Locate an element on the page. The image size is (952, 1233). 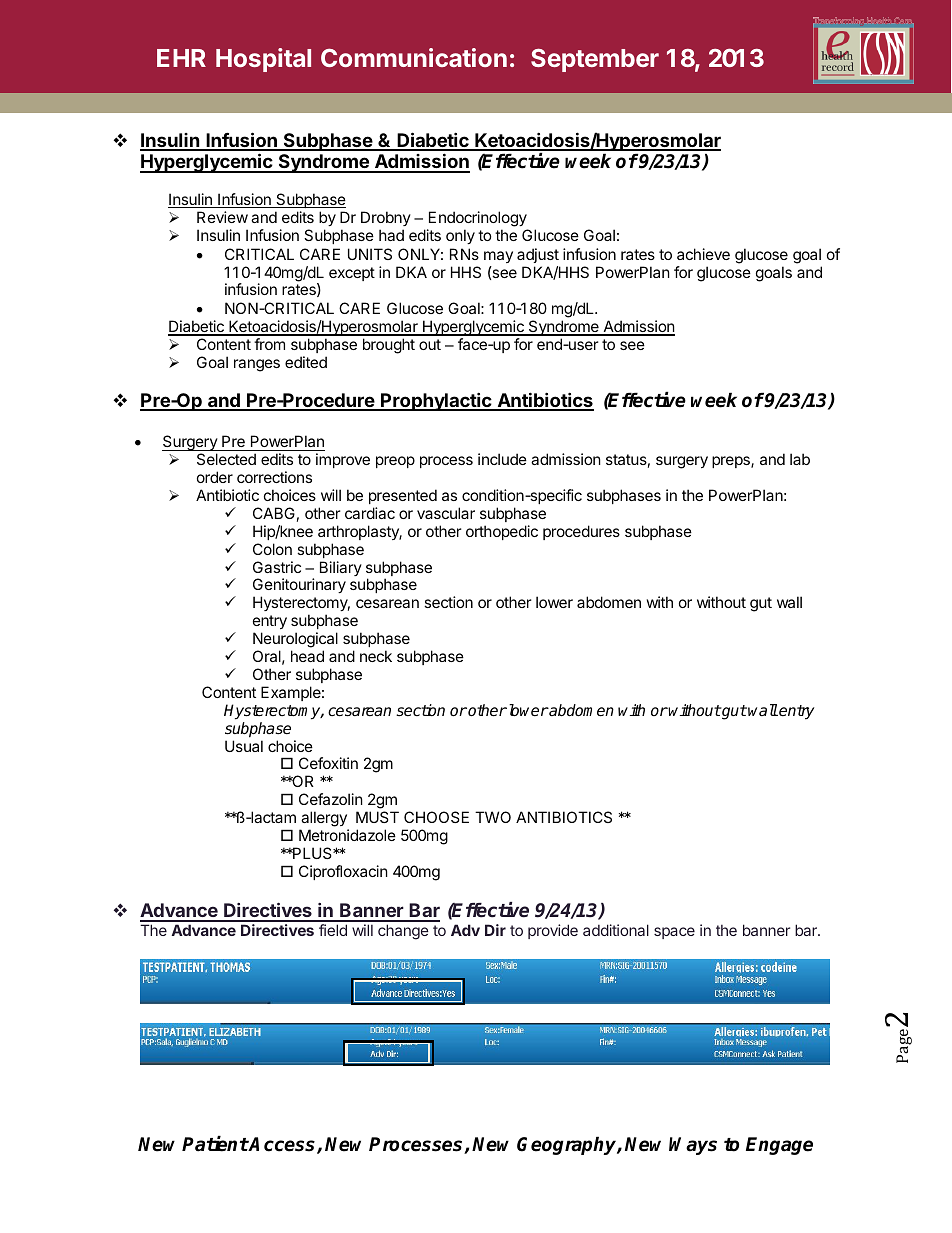
Gastric is located at coordinates (277, 567).
